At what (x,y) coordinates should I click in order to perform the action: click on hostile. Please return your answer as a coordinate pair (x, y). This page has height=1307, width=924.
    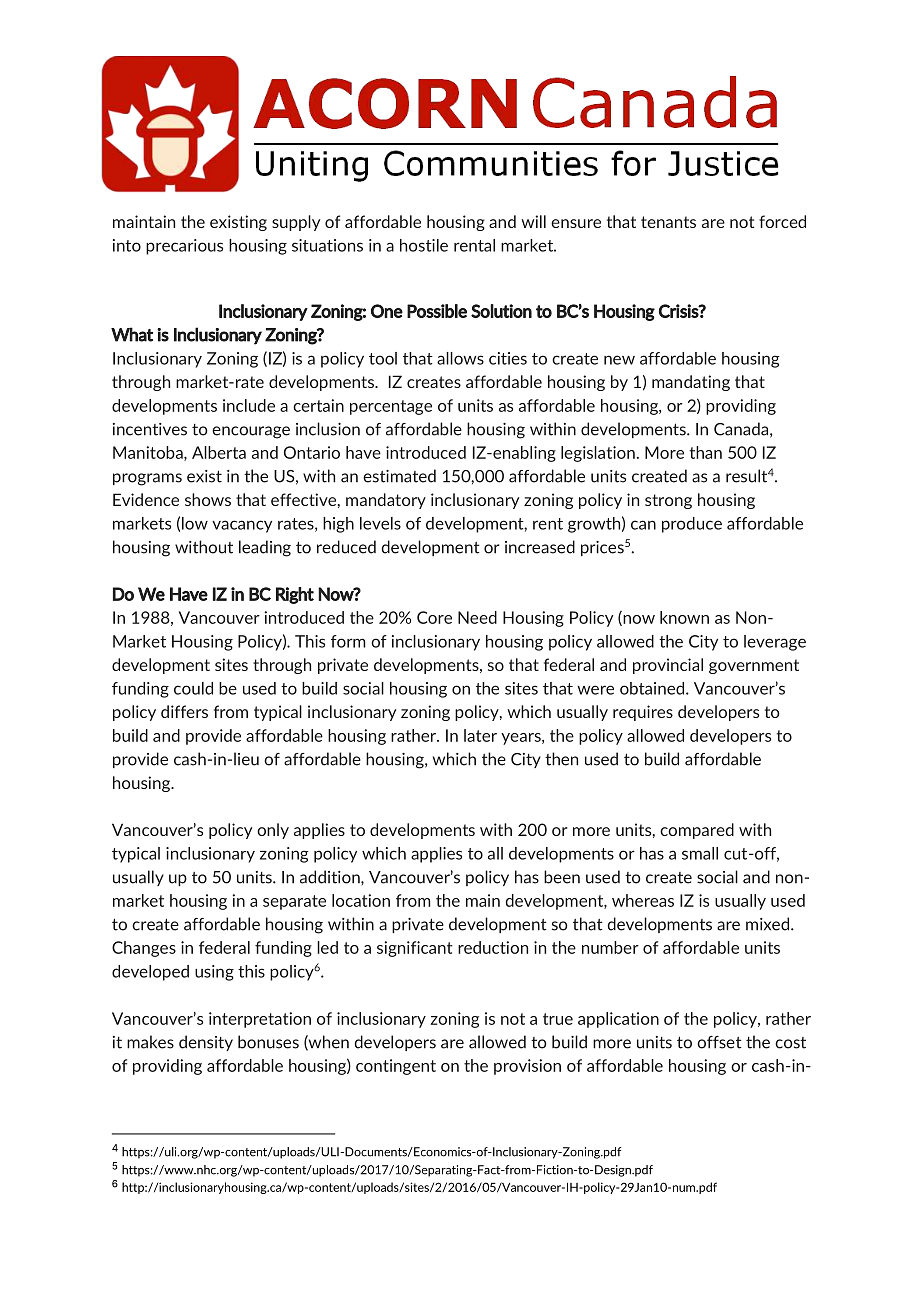
    Looking at the image, I should click on (424, 245).
